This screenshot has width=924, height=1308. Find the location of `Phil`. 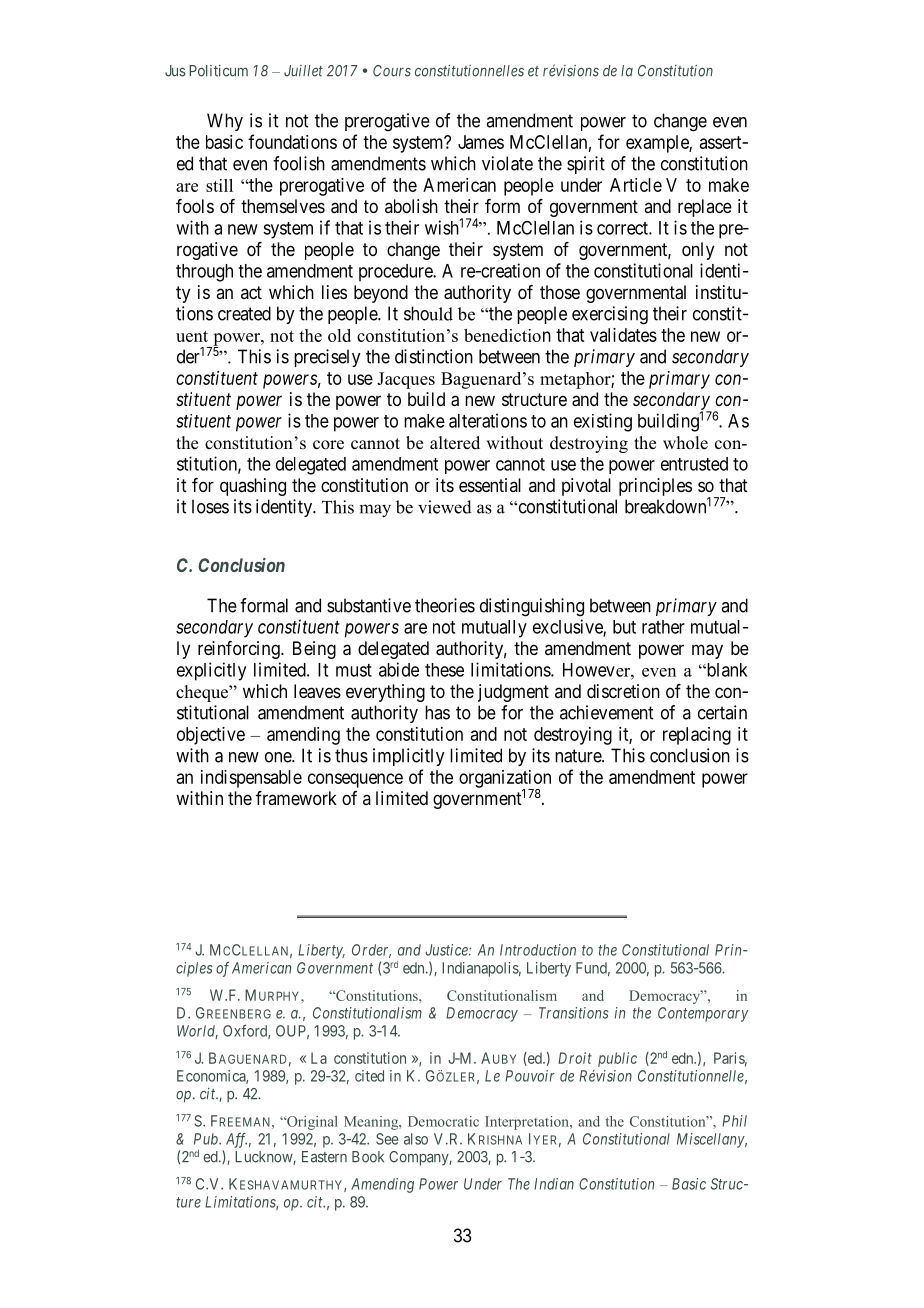

Phil is located at coordinates (734, 1121).
